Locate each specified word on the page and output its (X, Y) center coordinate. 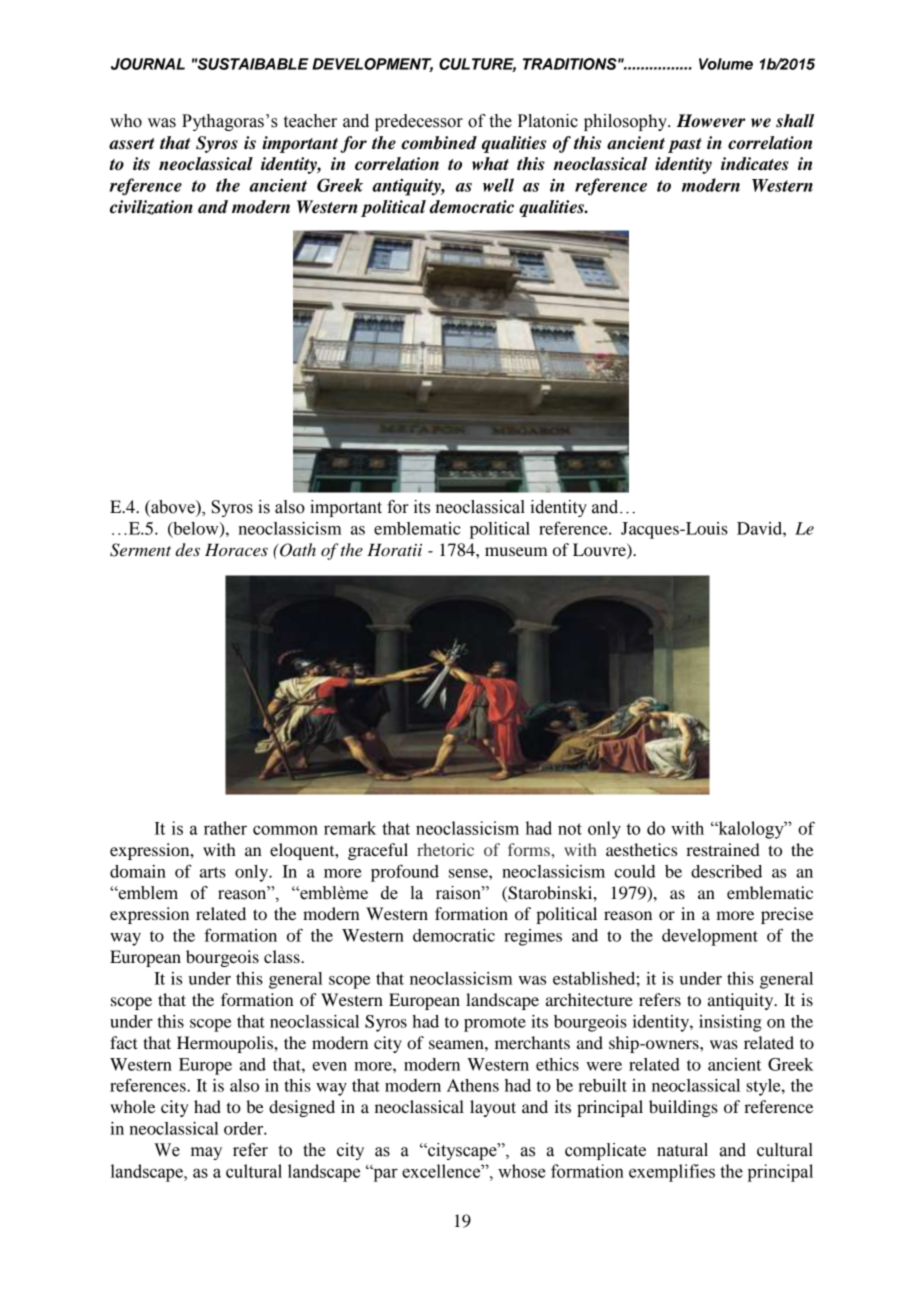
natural (682, 1150)
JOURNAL (148, 64)
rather (225, 828)
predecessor (419, 122)
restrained (723, 849)
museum (516, 551)
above (173, 507)
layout (493, 1108)
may (206, 1153)
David (760, 528)
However (711, 121)
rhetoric (445, 849)
